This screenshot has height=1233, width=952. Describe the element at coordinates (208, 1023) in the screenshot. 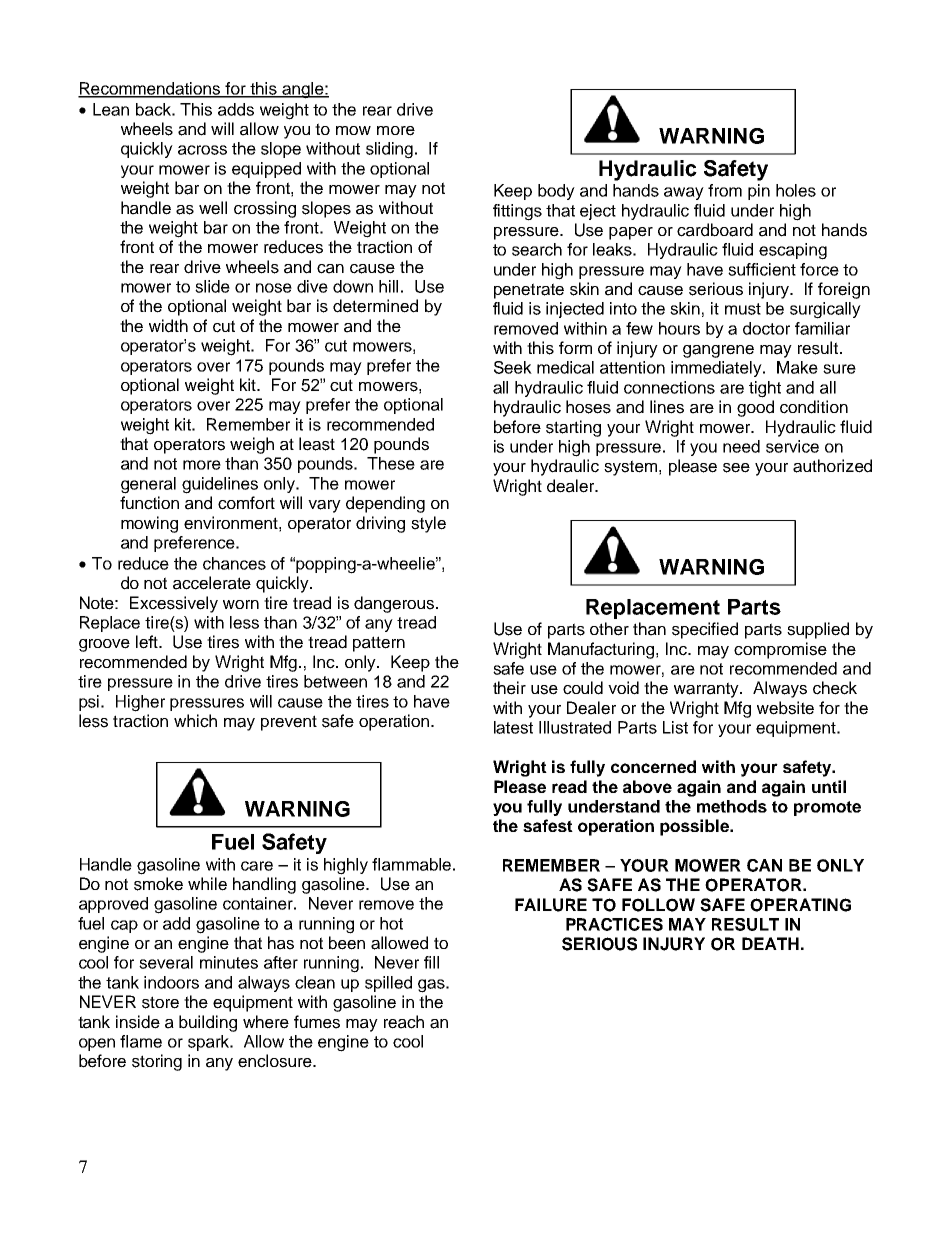

I see `building` at that location.
